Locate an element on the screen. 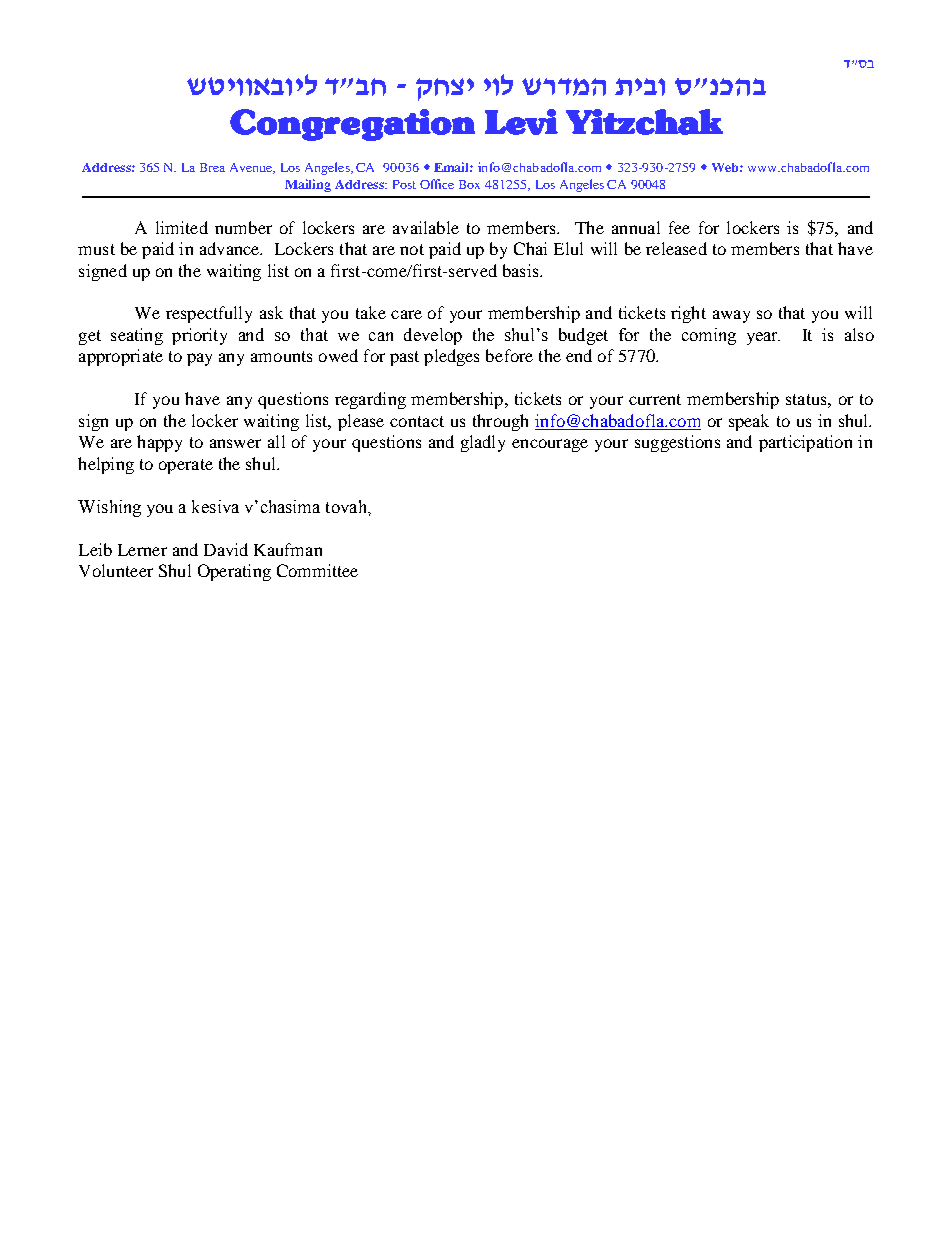 The width and height of the screenshot is (952, 1233). Avenue is located at coordinates (252, 168).
